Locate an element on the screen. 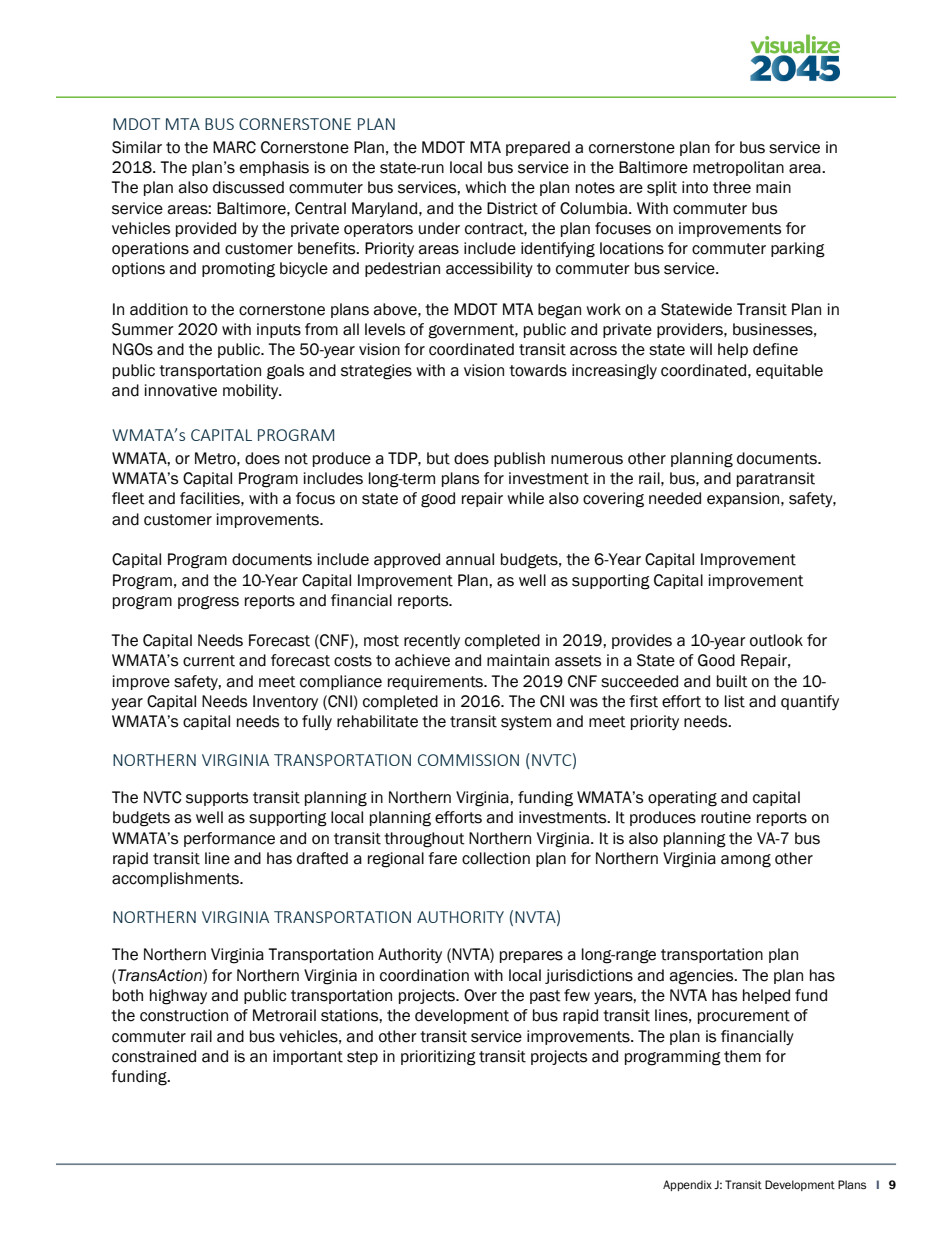 The width and height of the screenshot is (952, 1233). discussed is located at coordinates (248, 187).
